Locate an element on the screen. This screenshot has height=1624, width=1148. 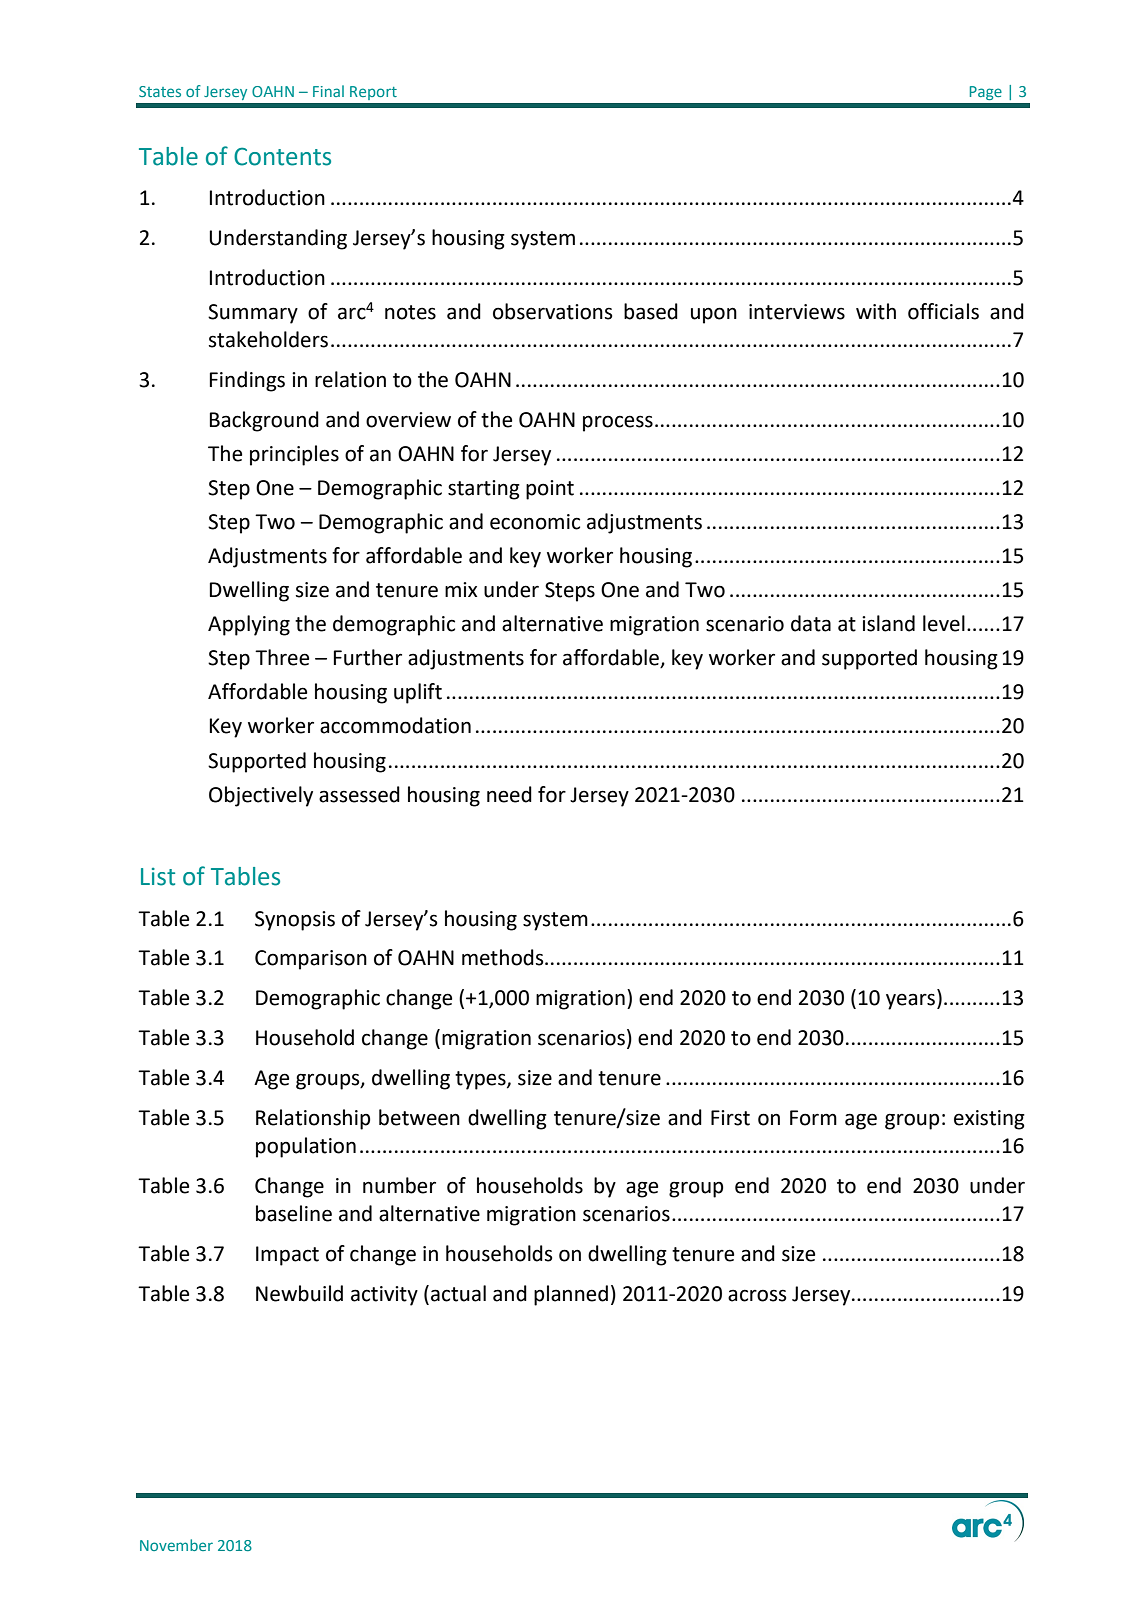
Page is located at coordinates (986, 93).
